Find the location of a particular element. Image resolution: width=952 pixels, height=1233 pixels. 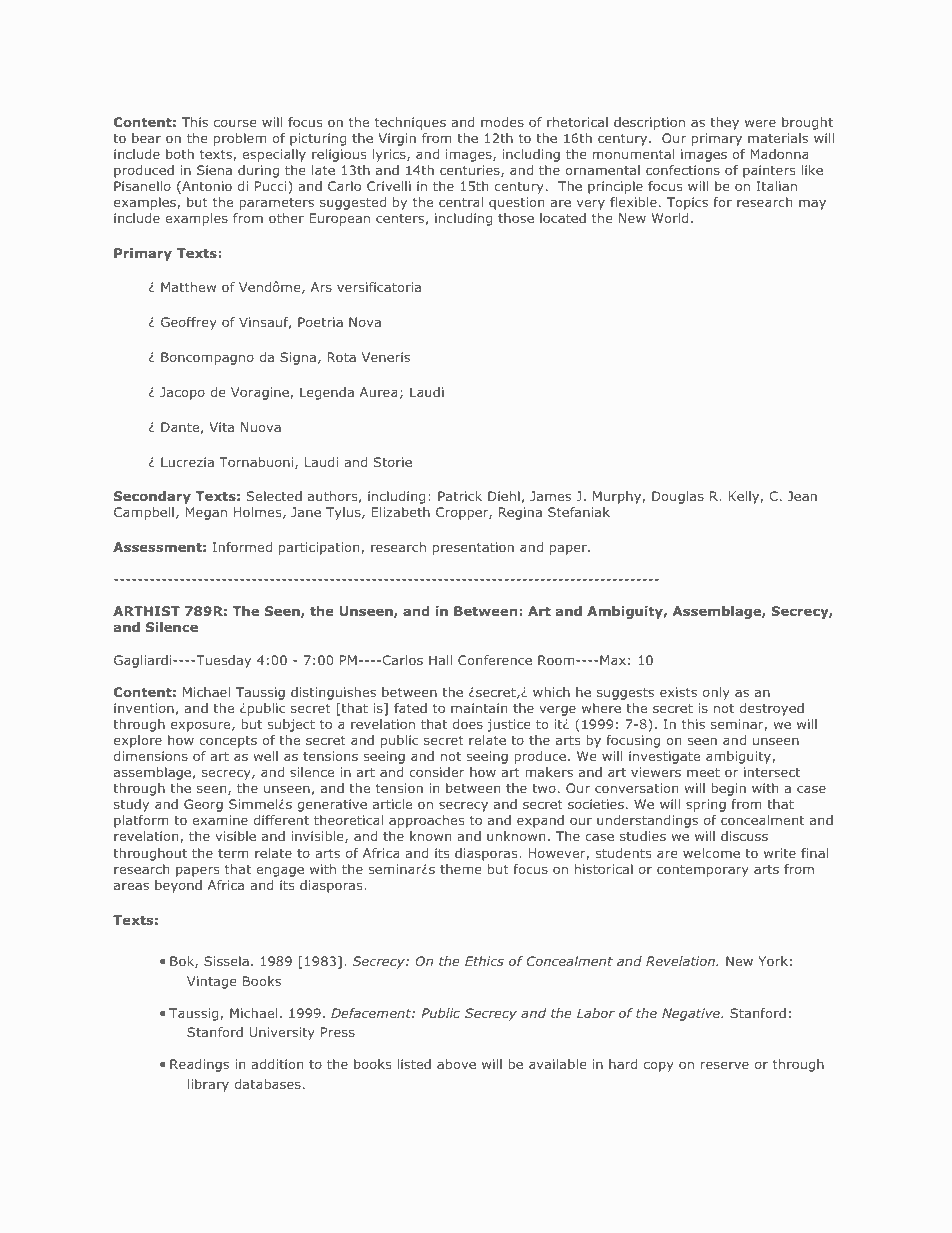

they is located at coordinates (724, 123).
